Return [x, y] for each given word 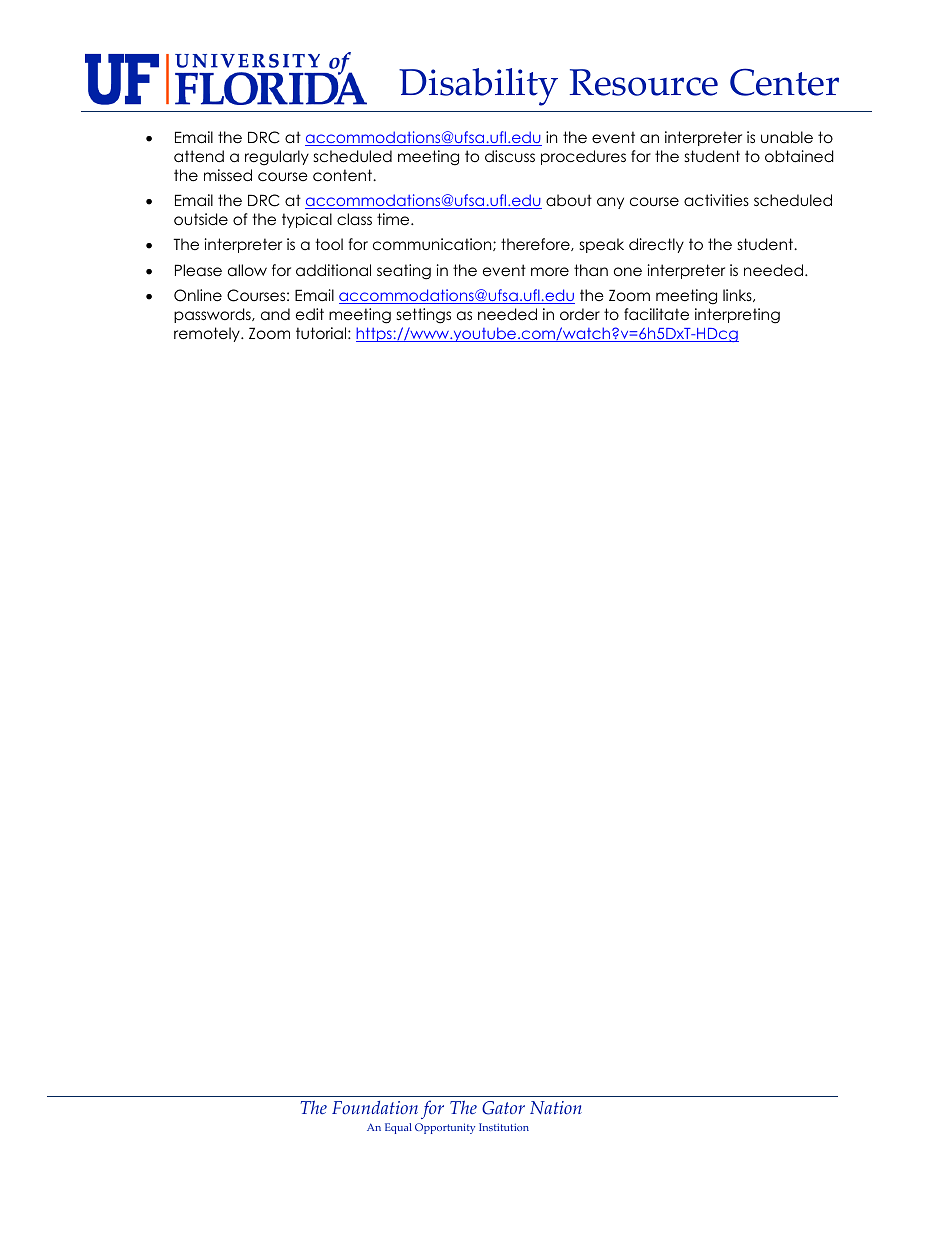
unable [787, 137]
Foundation [375, 1107]
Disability [478, 87]
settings [424, 316]
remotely [208, 334]
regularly [277, 158]
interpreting [737, 316]
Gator [503, 1108]
